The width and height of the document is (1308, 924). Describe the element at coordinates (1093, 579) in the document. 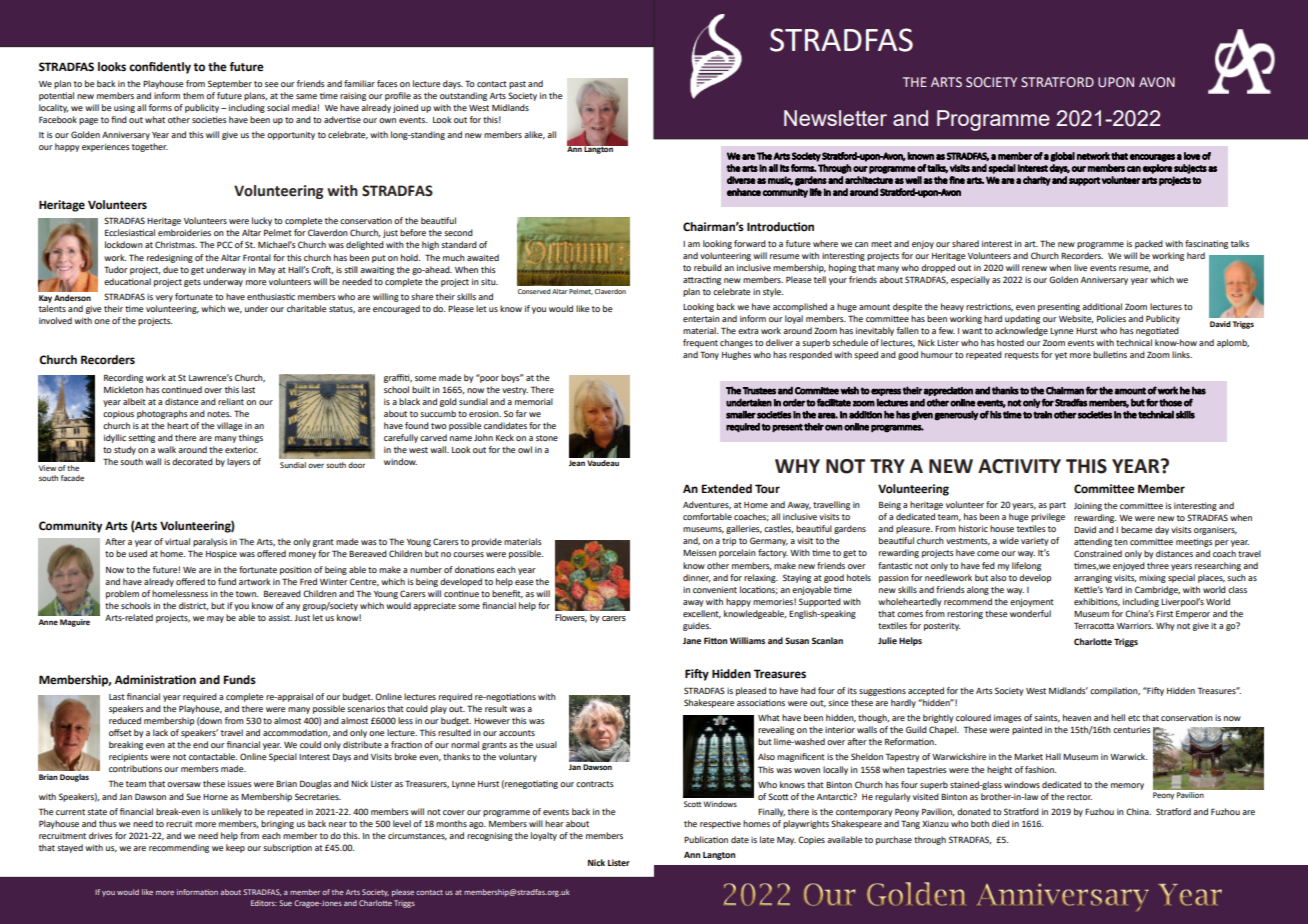

I see `arranging` at that location.
